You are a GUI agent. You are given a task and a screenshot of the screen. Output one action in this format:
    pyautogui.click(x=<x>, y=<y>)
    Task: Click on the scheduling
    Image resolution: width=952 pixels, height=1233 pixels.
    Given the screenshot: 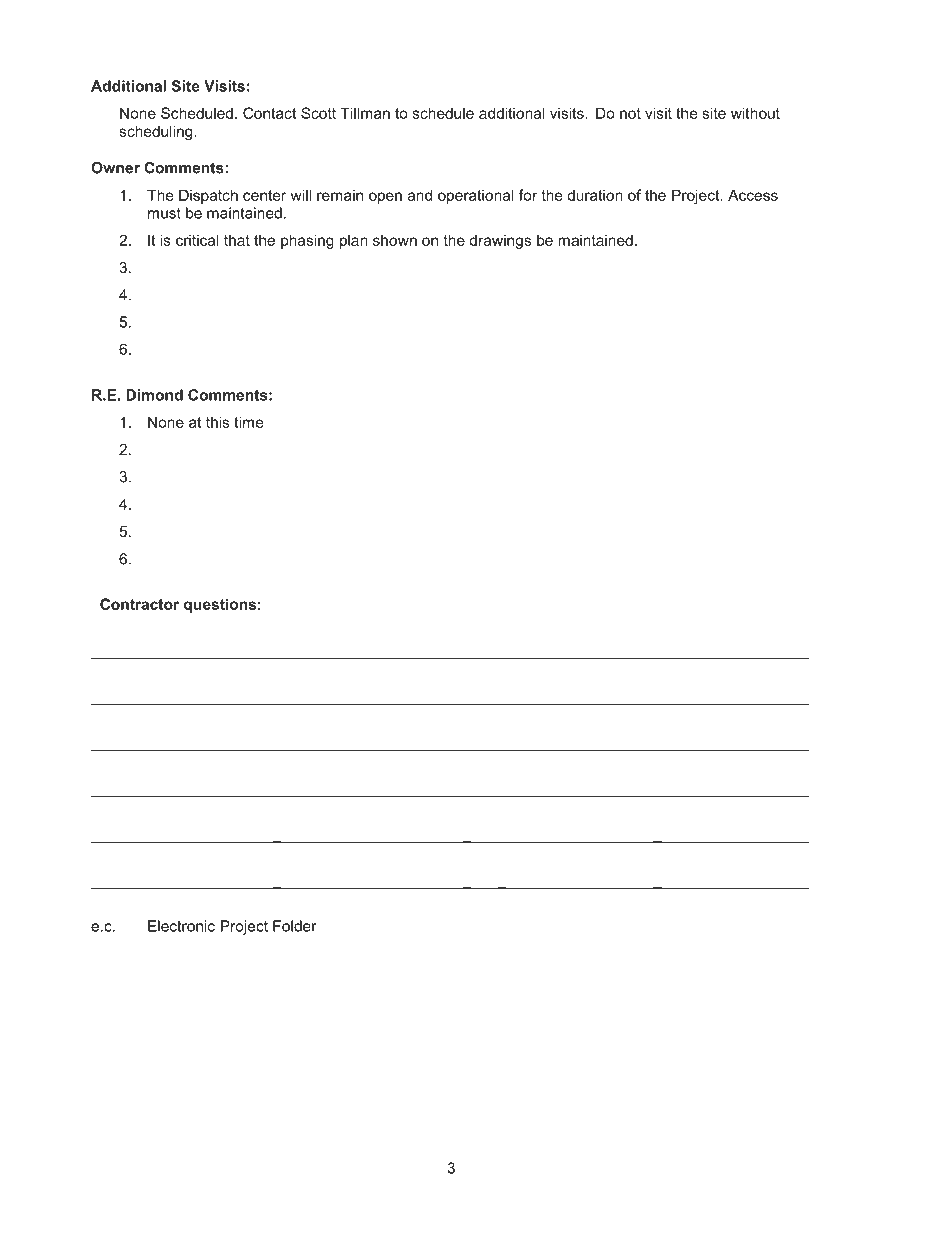 What is the action you would take?
    pyautogui.click(x=157, y=132)
